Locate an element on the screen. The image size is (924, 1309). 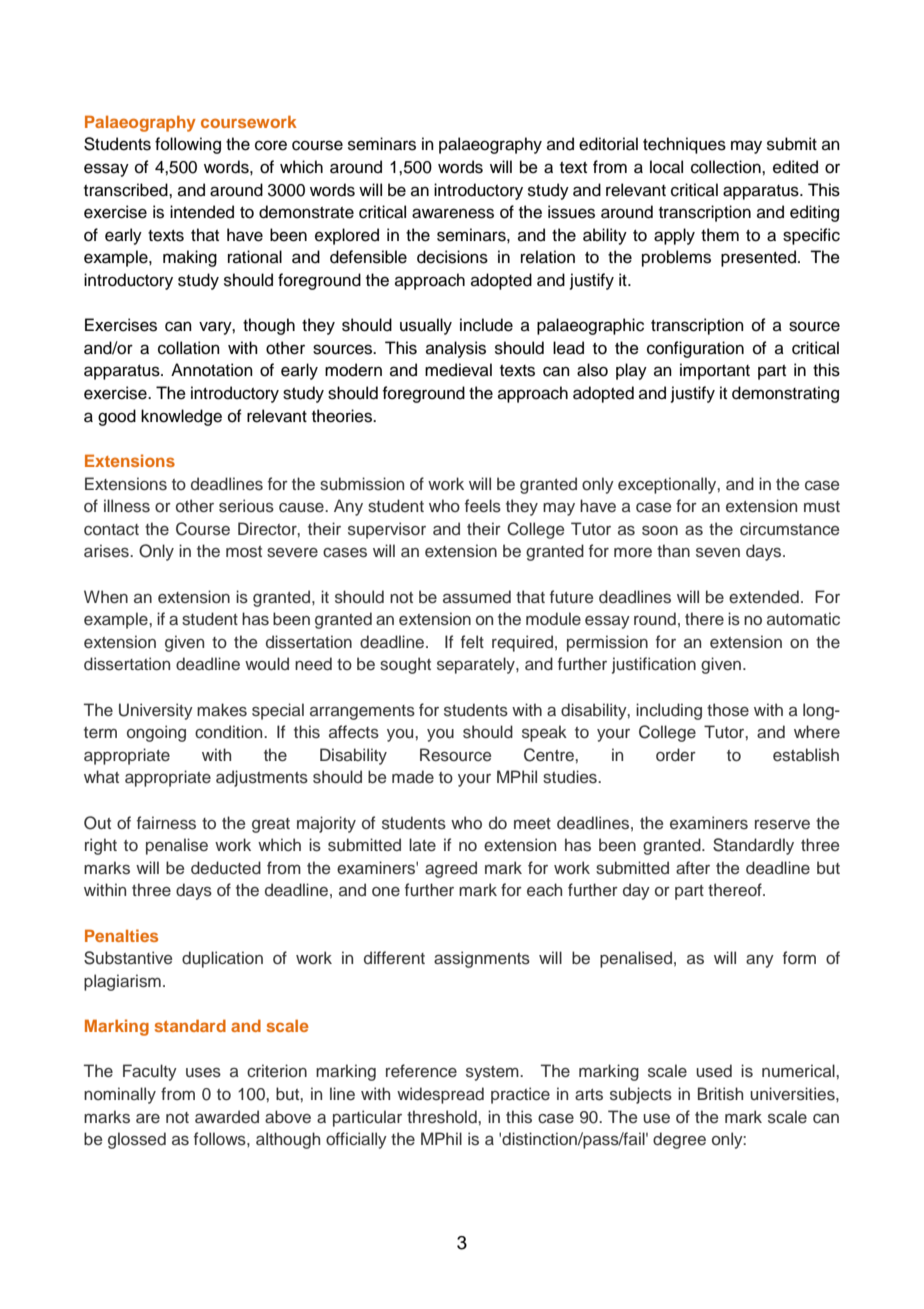
following is located at coordinates (188, 145).
